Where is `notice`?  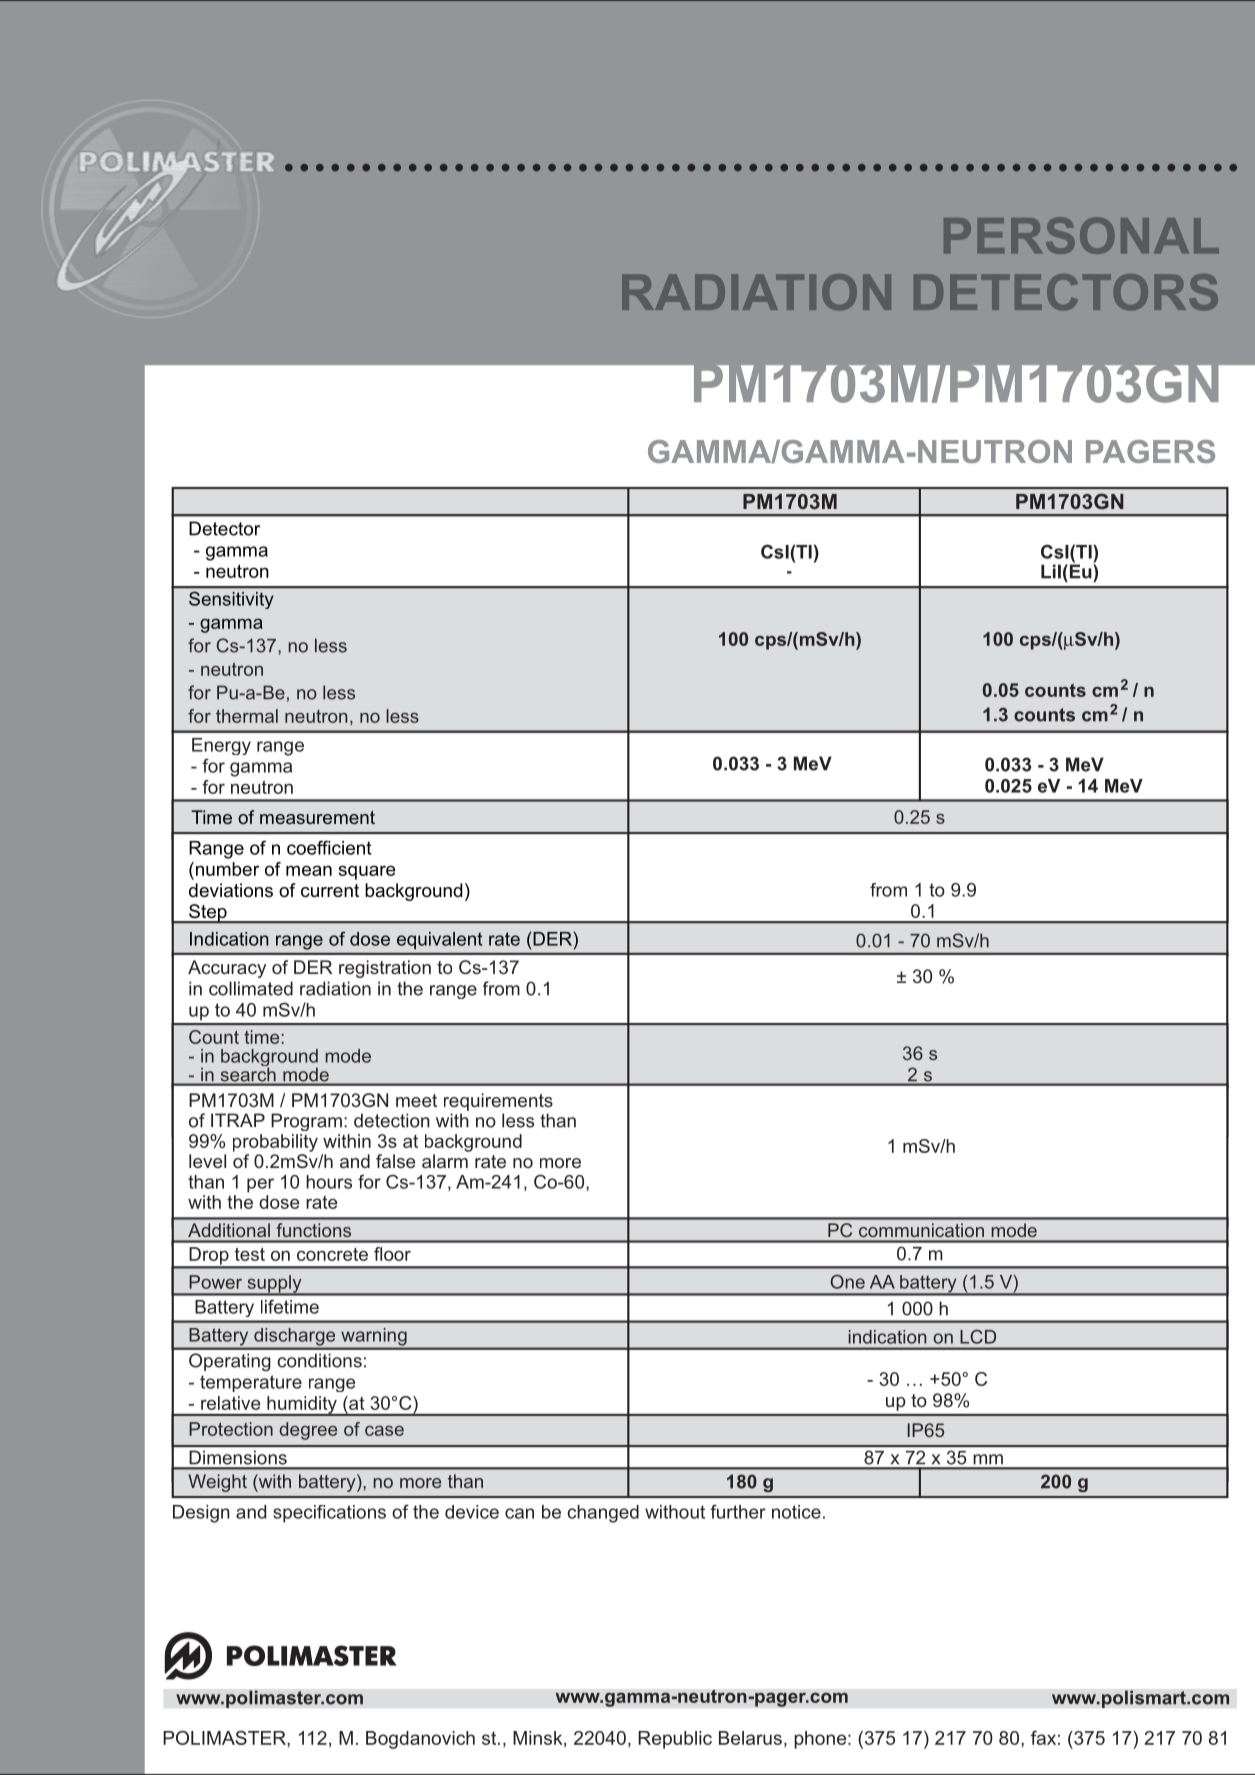
notice is located at coordinates (796, 1512).
